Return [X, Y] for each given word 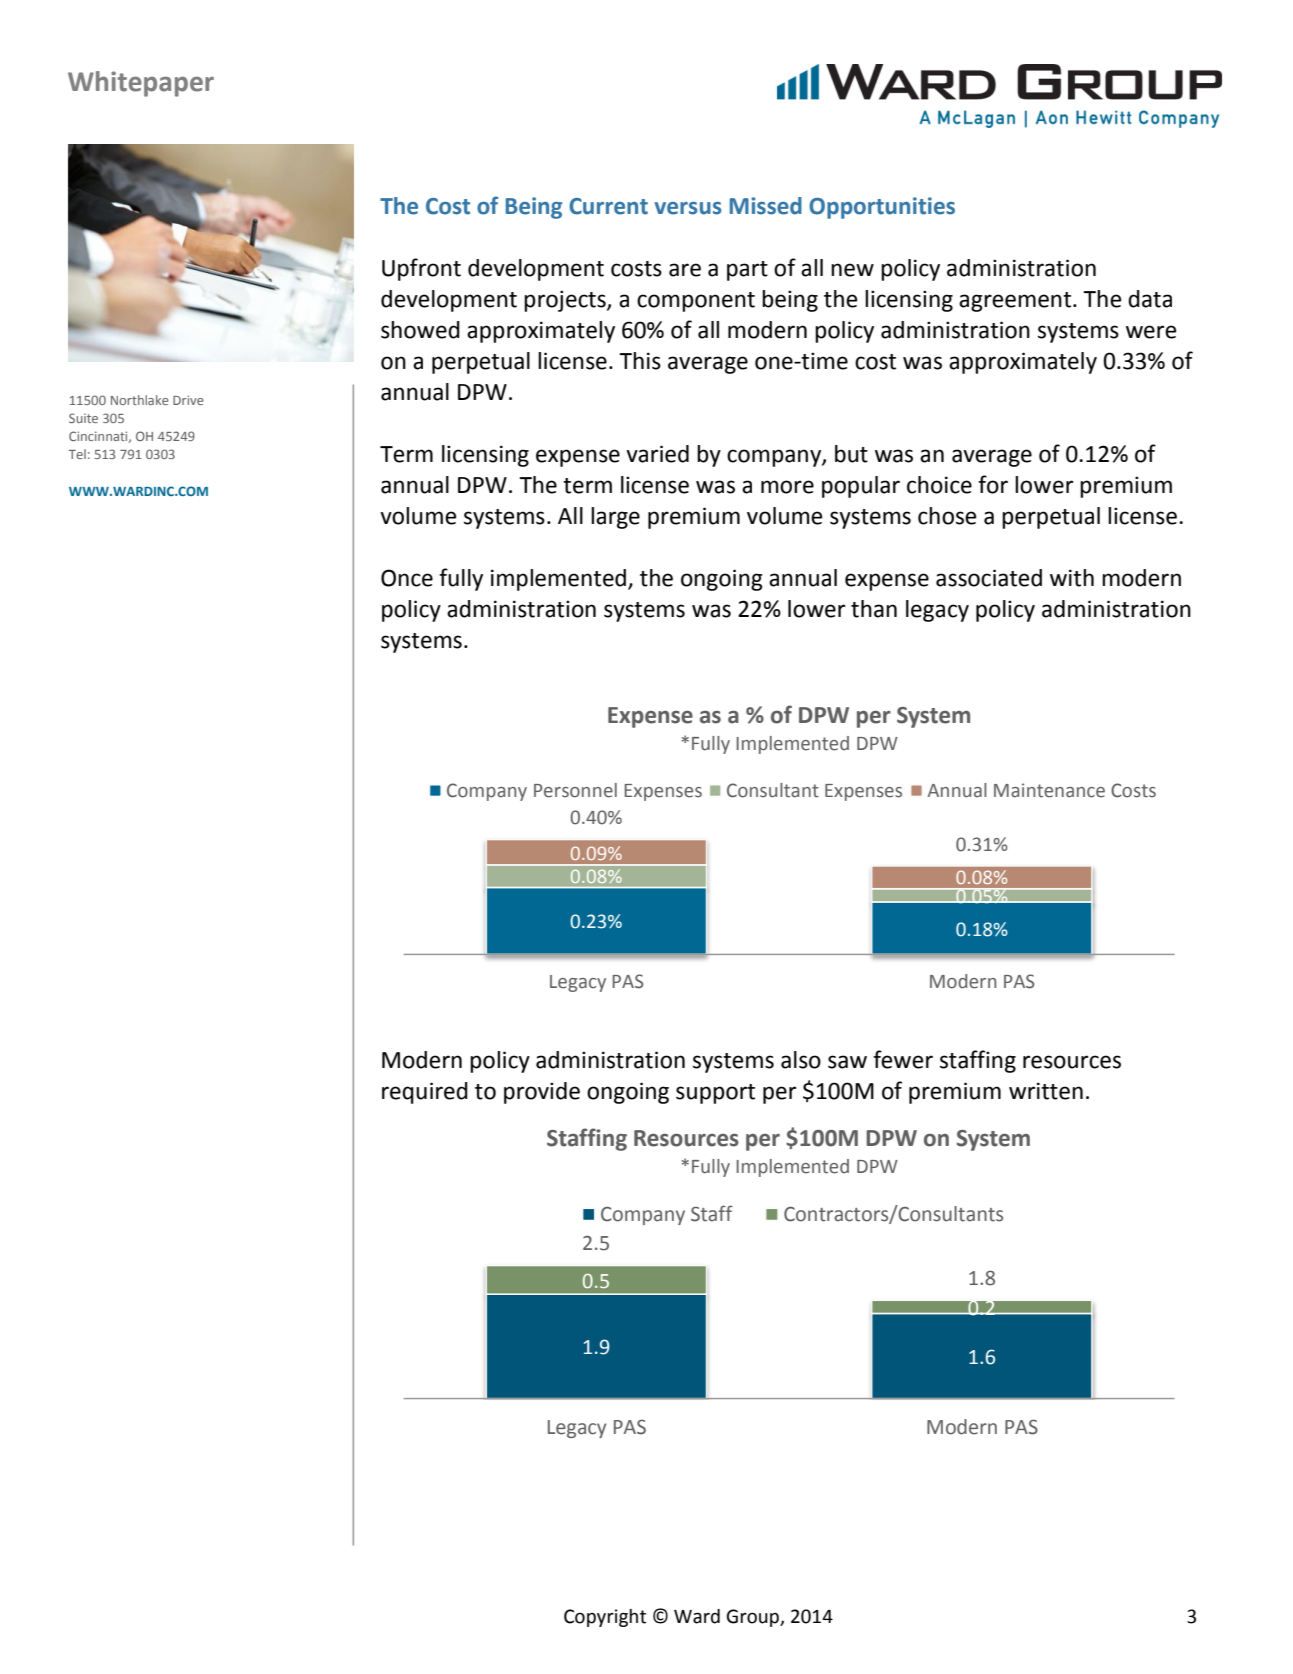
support [715, 1094]
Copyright [605, 1618]
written [1046, 1091]
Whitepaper [141, 84]
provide [542, 1093]
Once [407, 578]
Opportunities [882, 208]
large [615, 518]
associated [989, 578]
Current [608, 206]
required [425, 1093]
